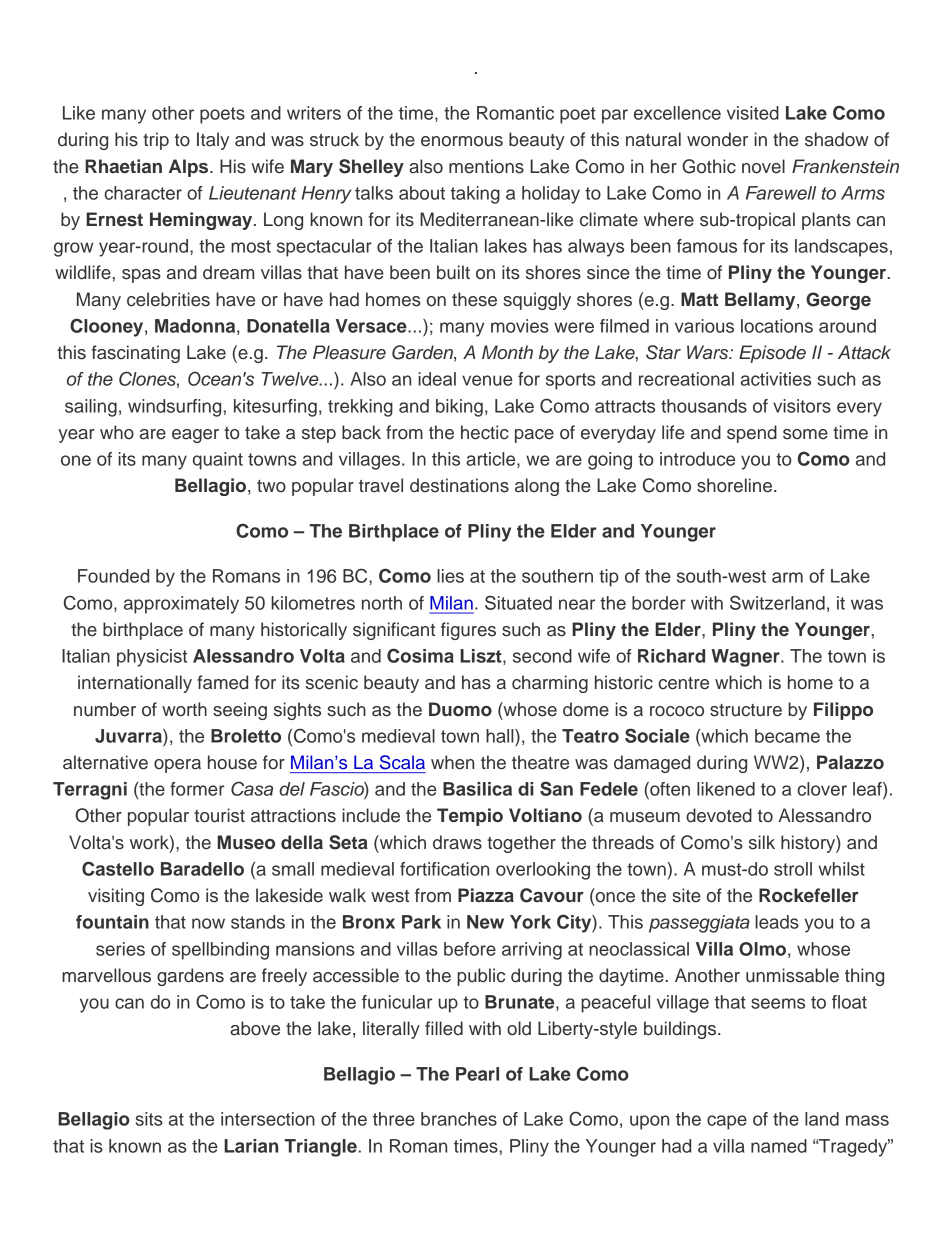  I want to click on venue, so click(487, 380).
